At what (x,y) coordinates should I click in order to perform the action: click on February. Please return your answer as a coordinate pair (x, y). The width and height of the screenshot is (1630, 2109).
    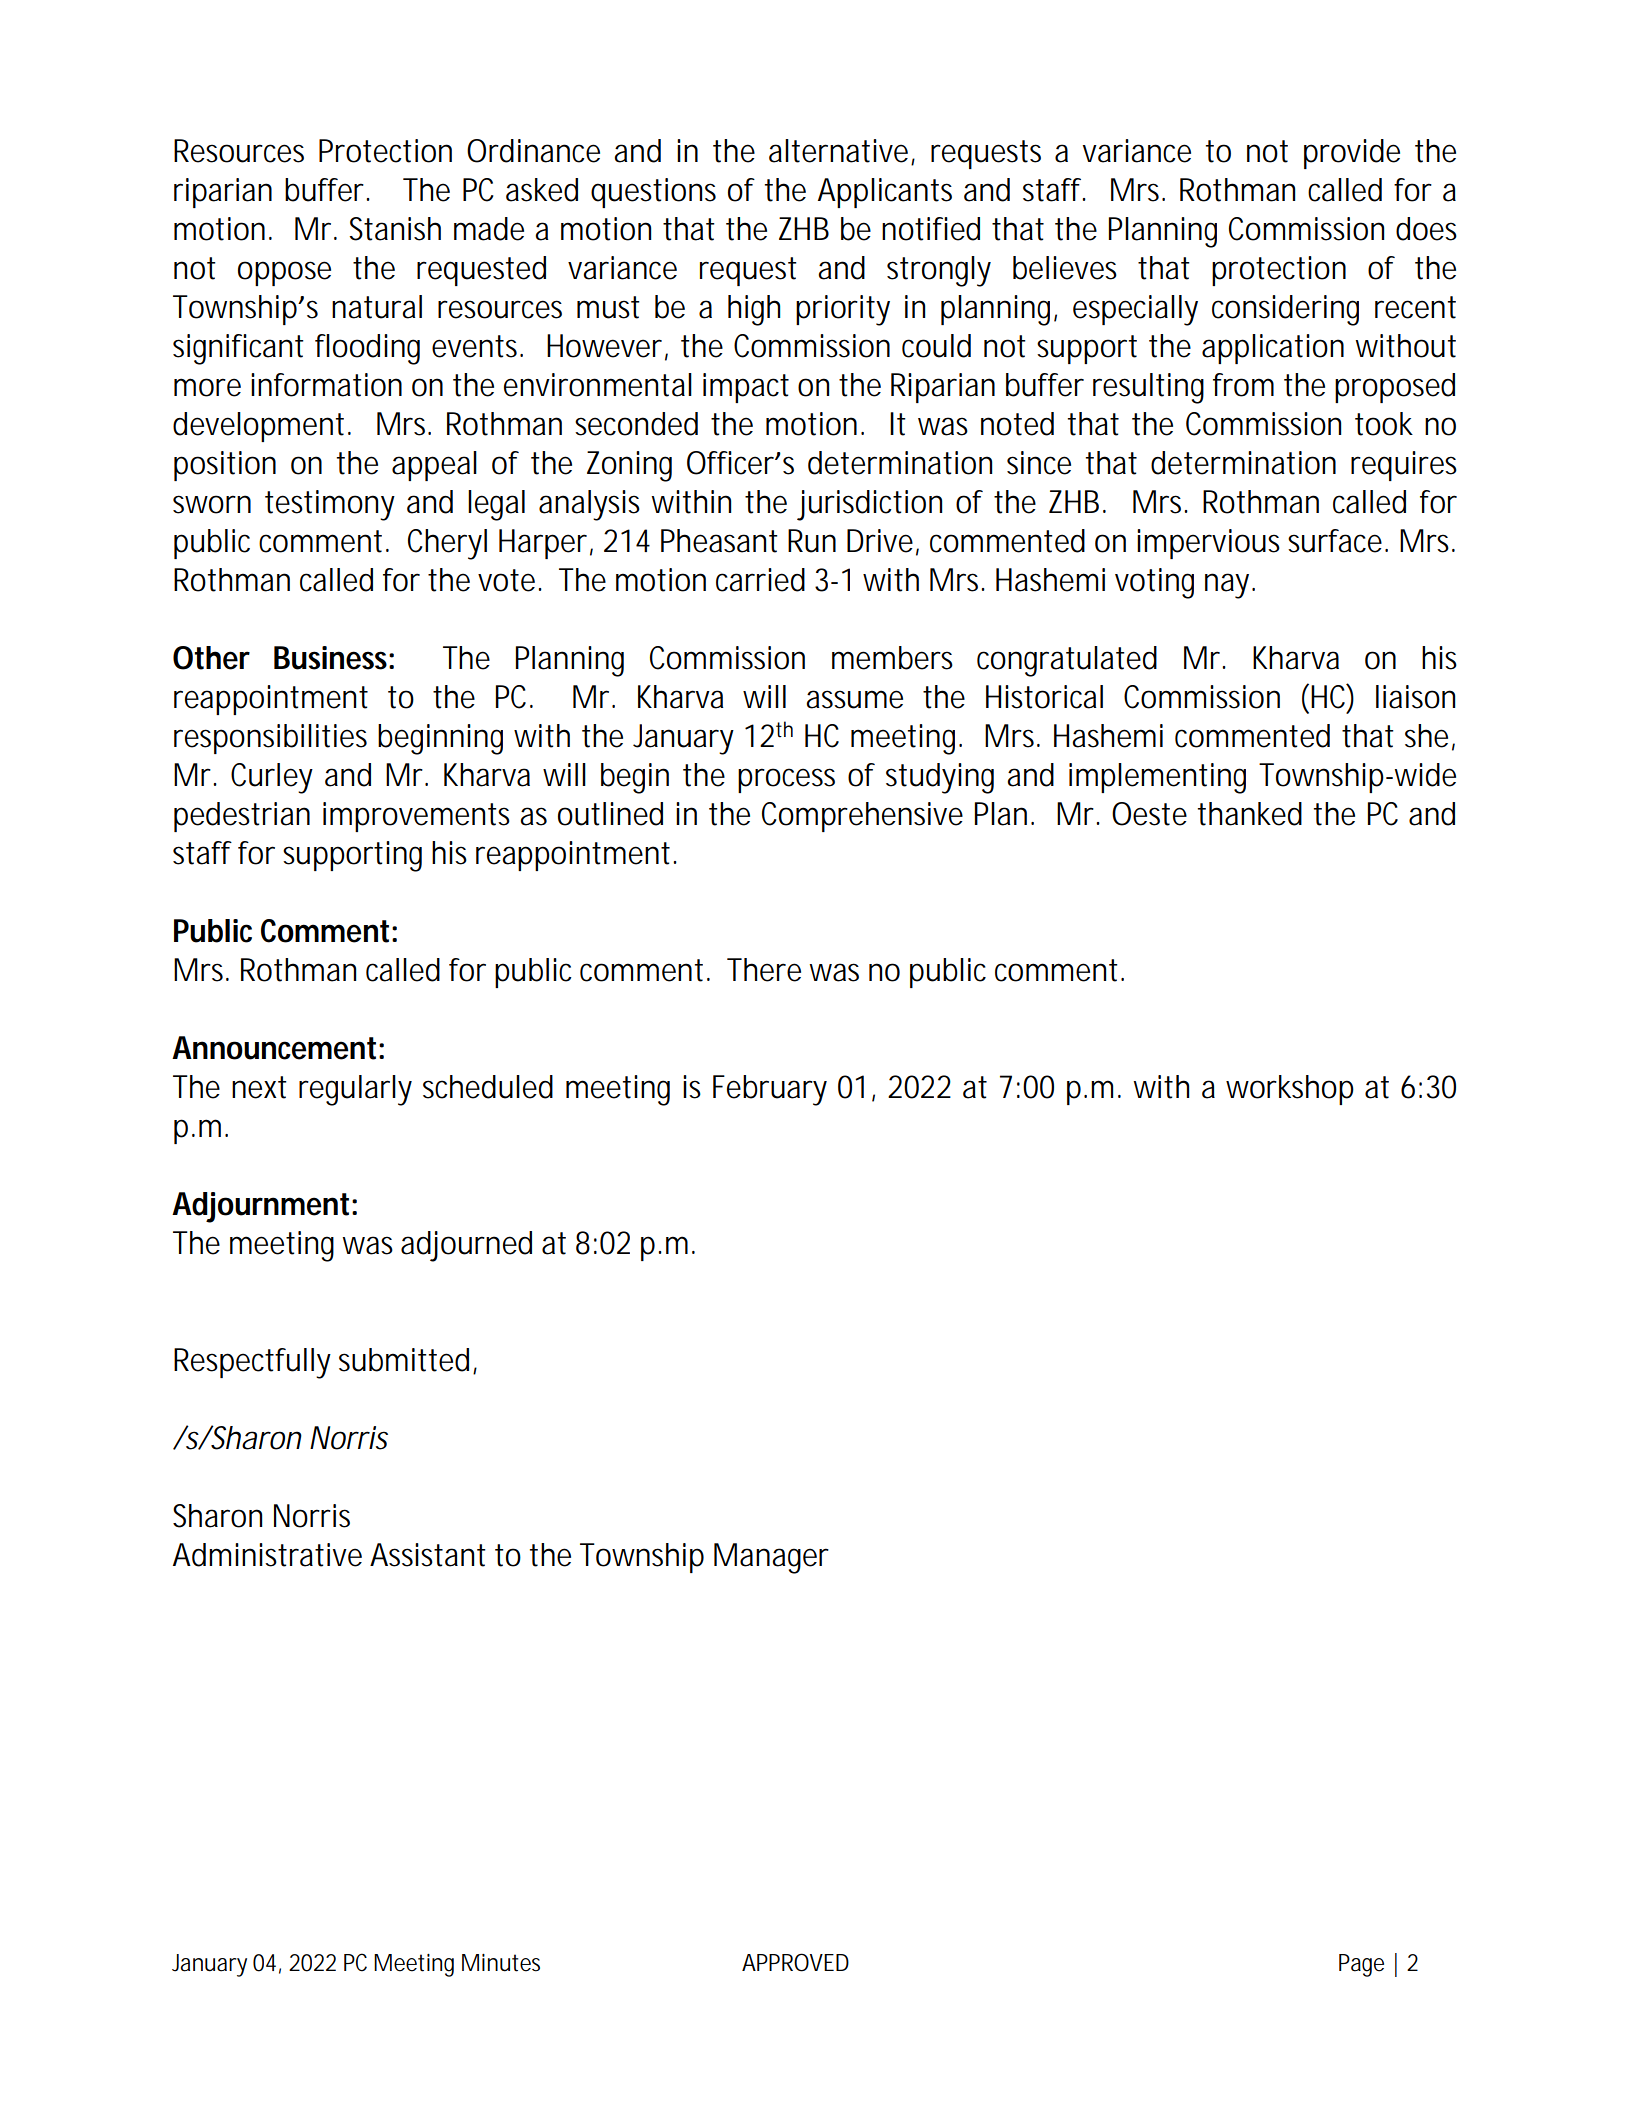
    Looking at the image, I should click on (770, 1090).
